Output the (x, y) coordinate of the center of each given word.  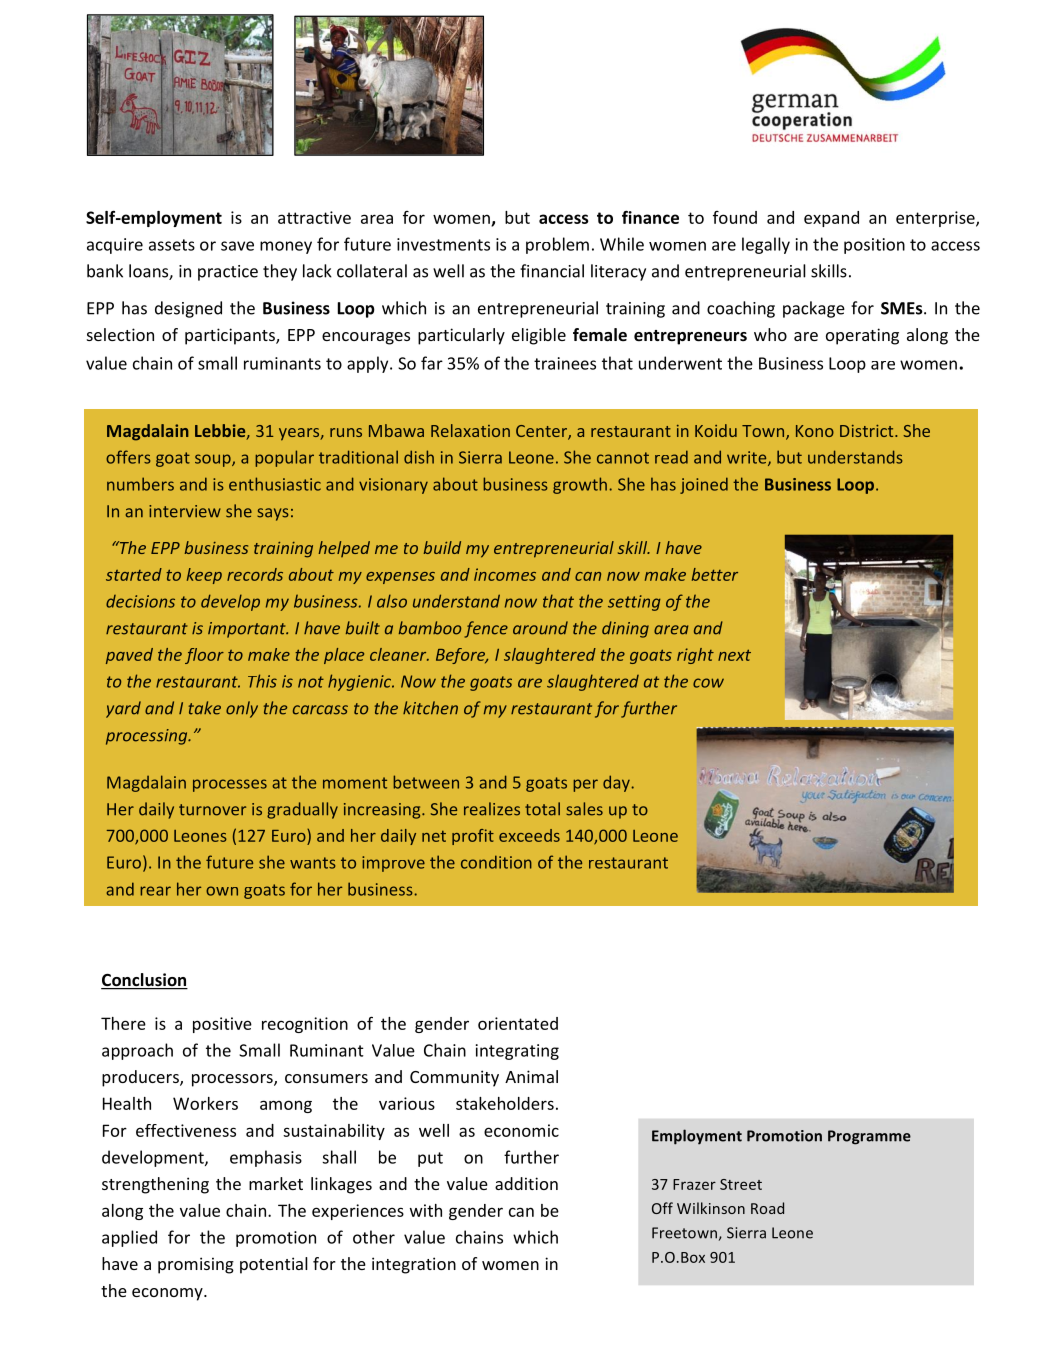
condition (496, 862)
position (874, 246)
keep (204, 576)
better (715, 574)
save (237, 246)
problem (557, 245)
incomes (505, 574)
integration (414, 1265)
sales (584, 809)
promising (196, 1265)
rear (155, 891)
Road (767, 1208)
